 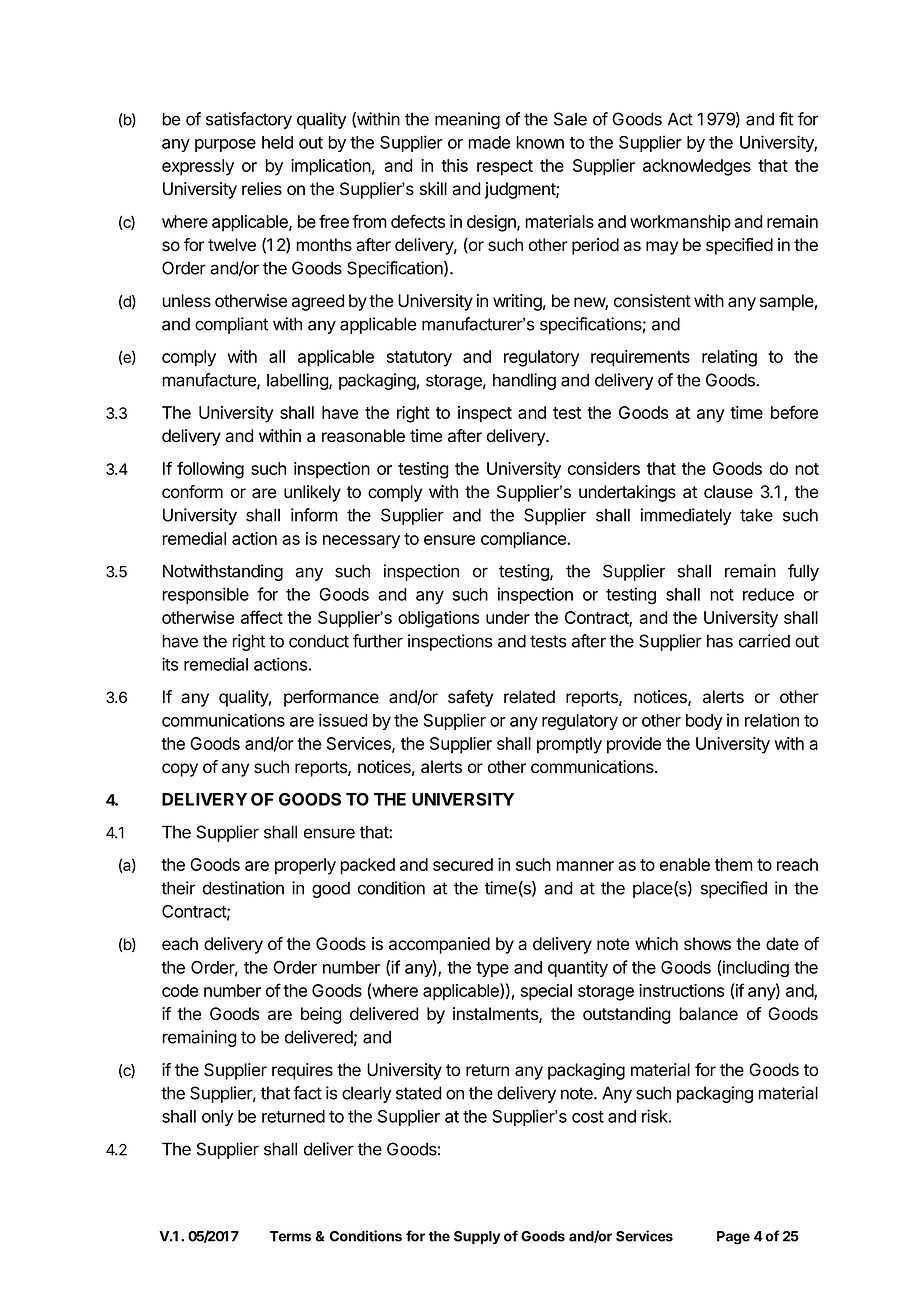 What do you see at coordinates (225, 145) in the image?
I see `purpose` at bounding box center [225, 145].
